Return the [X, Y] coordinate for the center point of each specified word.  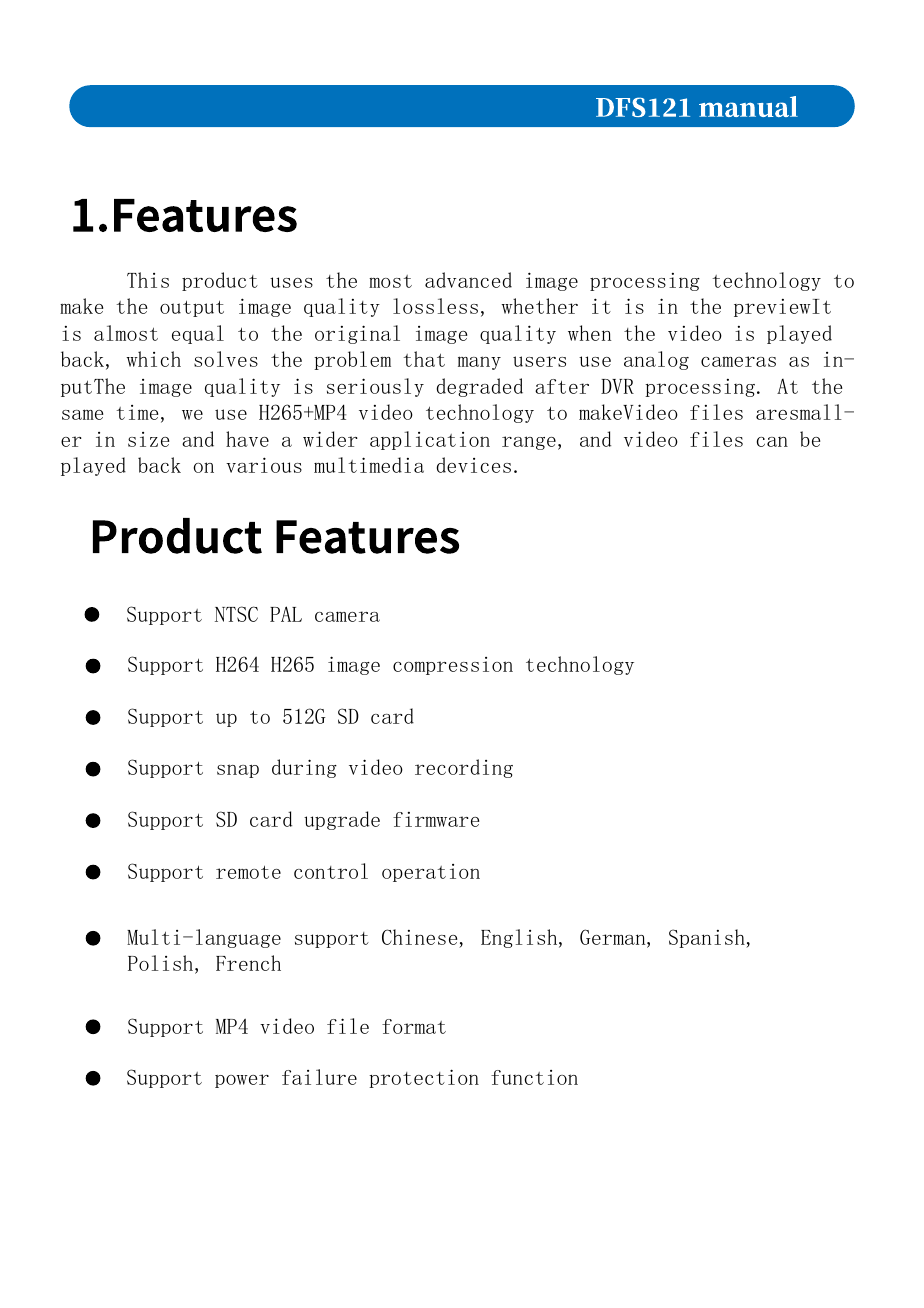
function [534, 1077]
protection [424, 1078]
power [242, 1081]
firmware [436, 819]
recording [464, 768]
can [772, 442]
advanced [468, 280]
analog [656, 360]
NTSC [236, 614]
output [192, 308]
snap [238, 771]
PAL [286, 614]
